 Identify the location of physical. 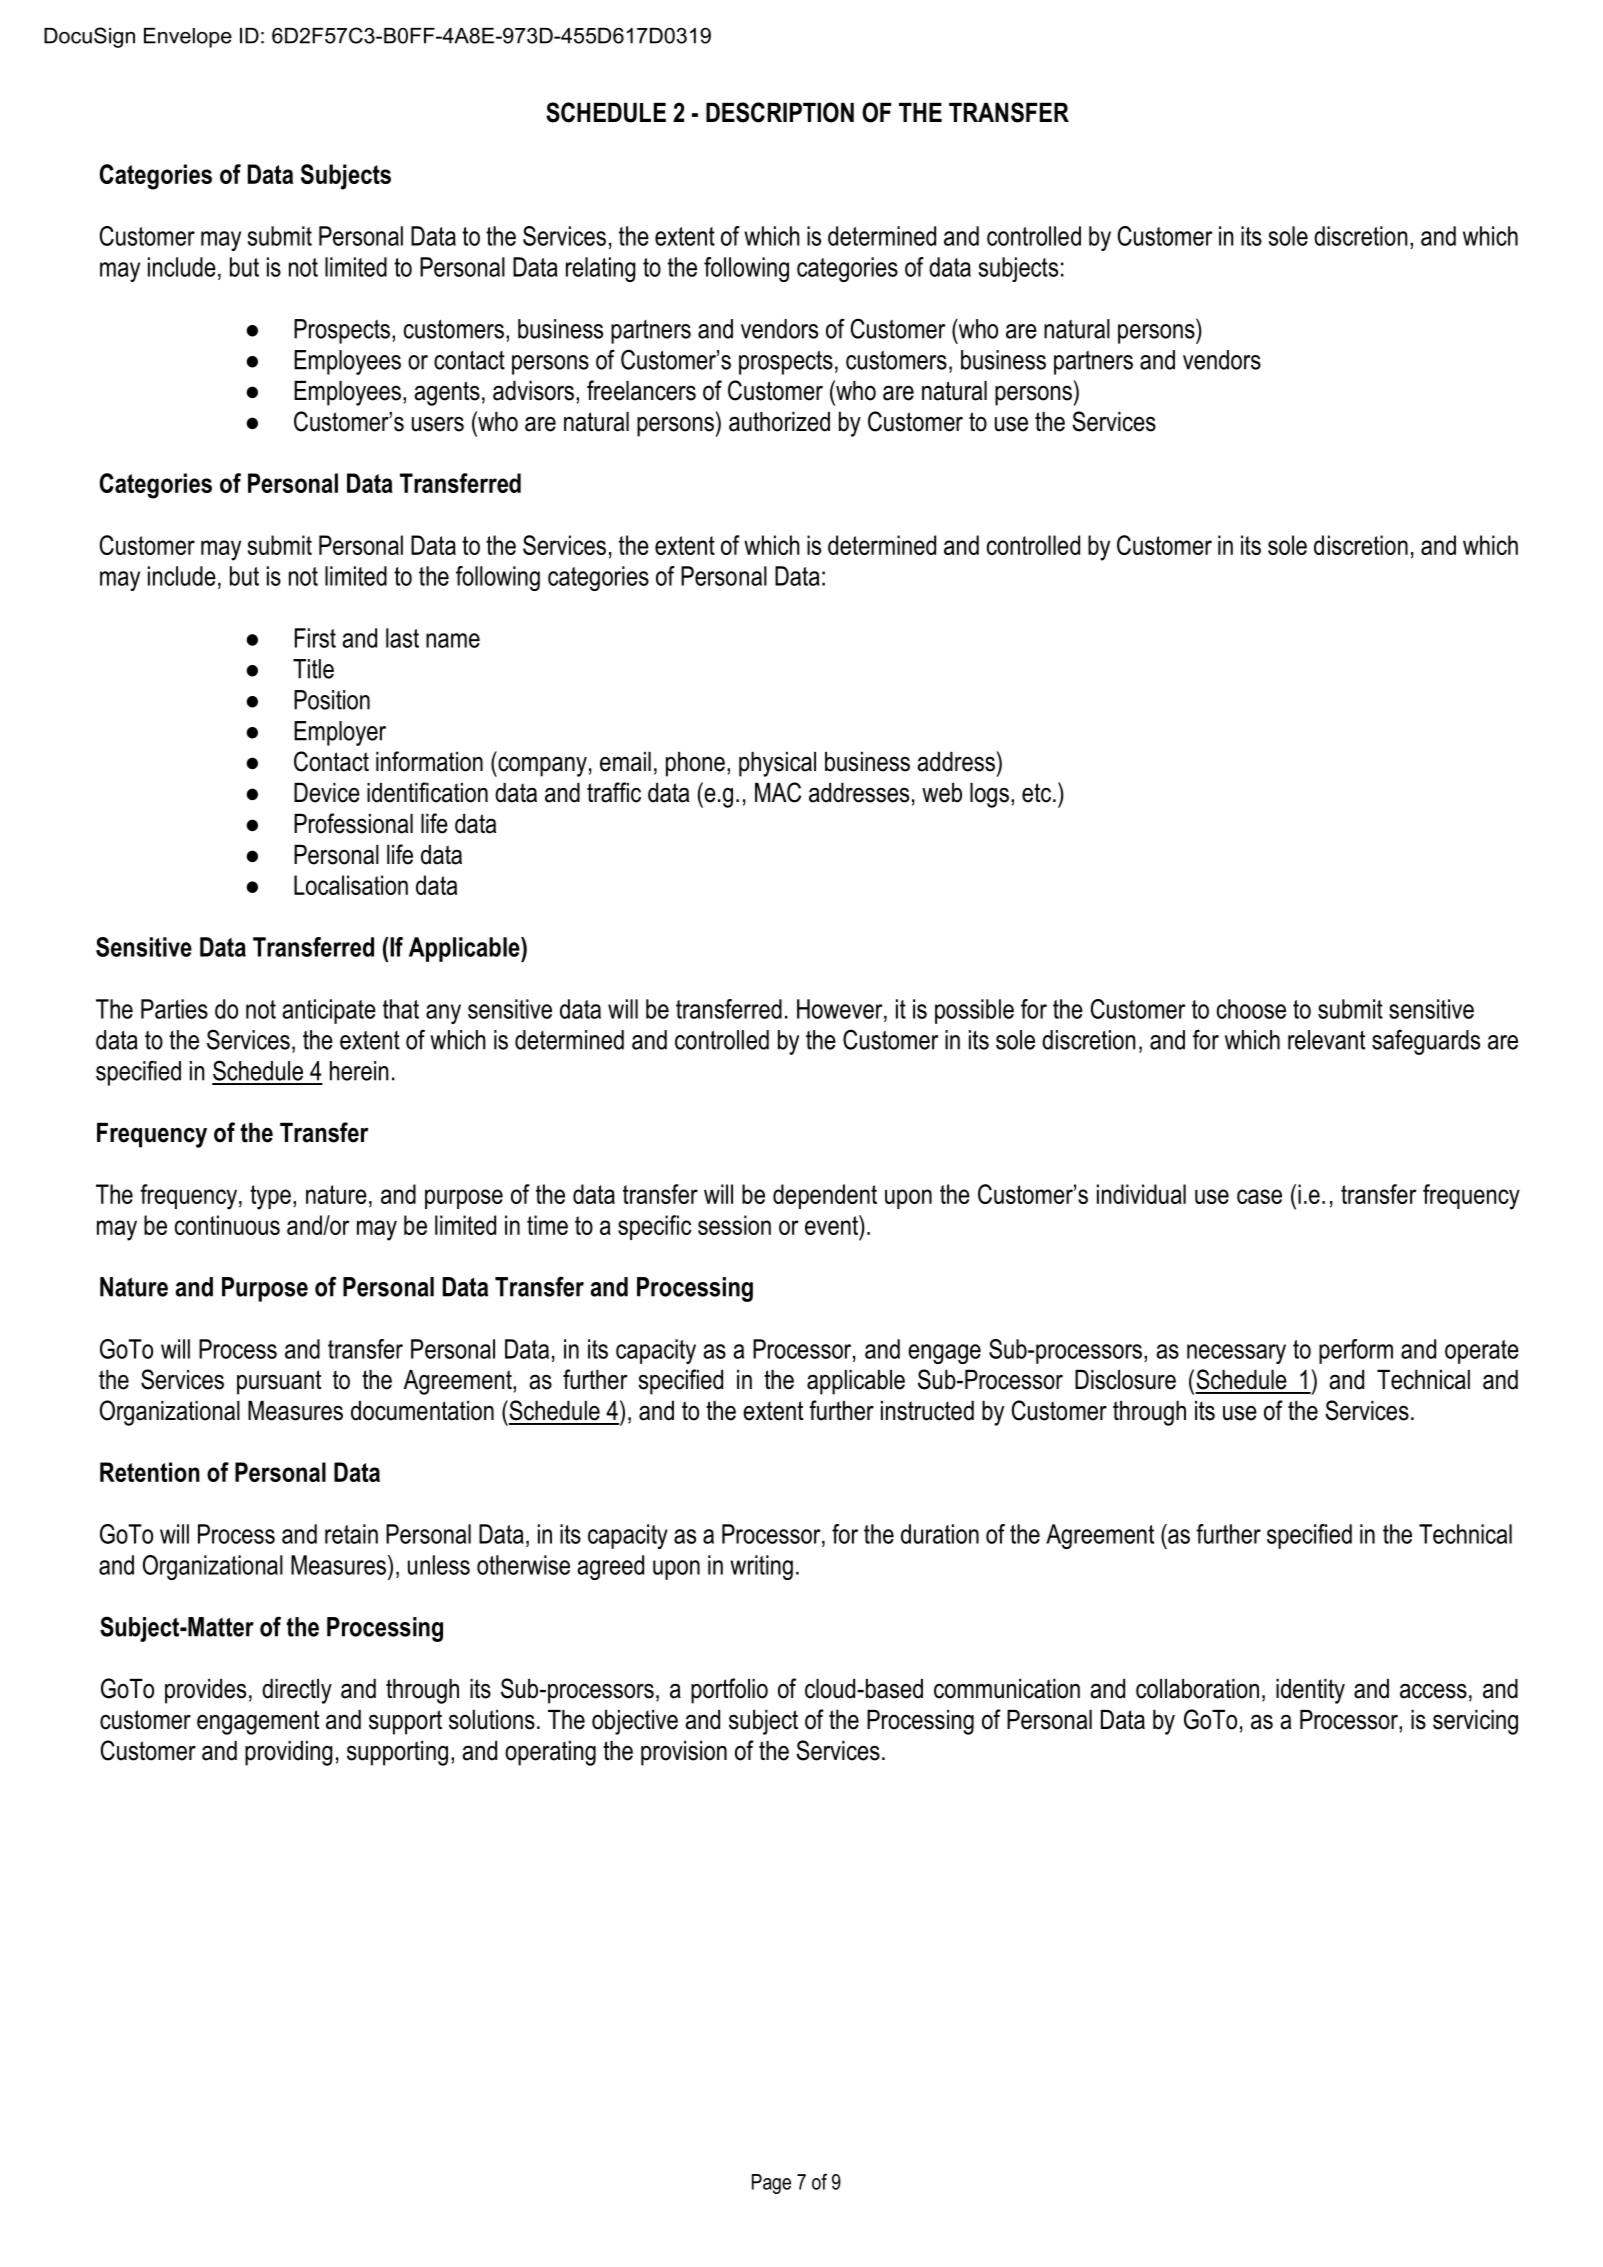
(777, 764).
